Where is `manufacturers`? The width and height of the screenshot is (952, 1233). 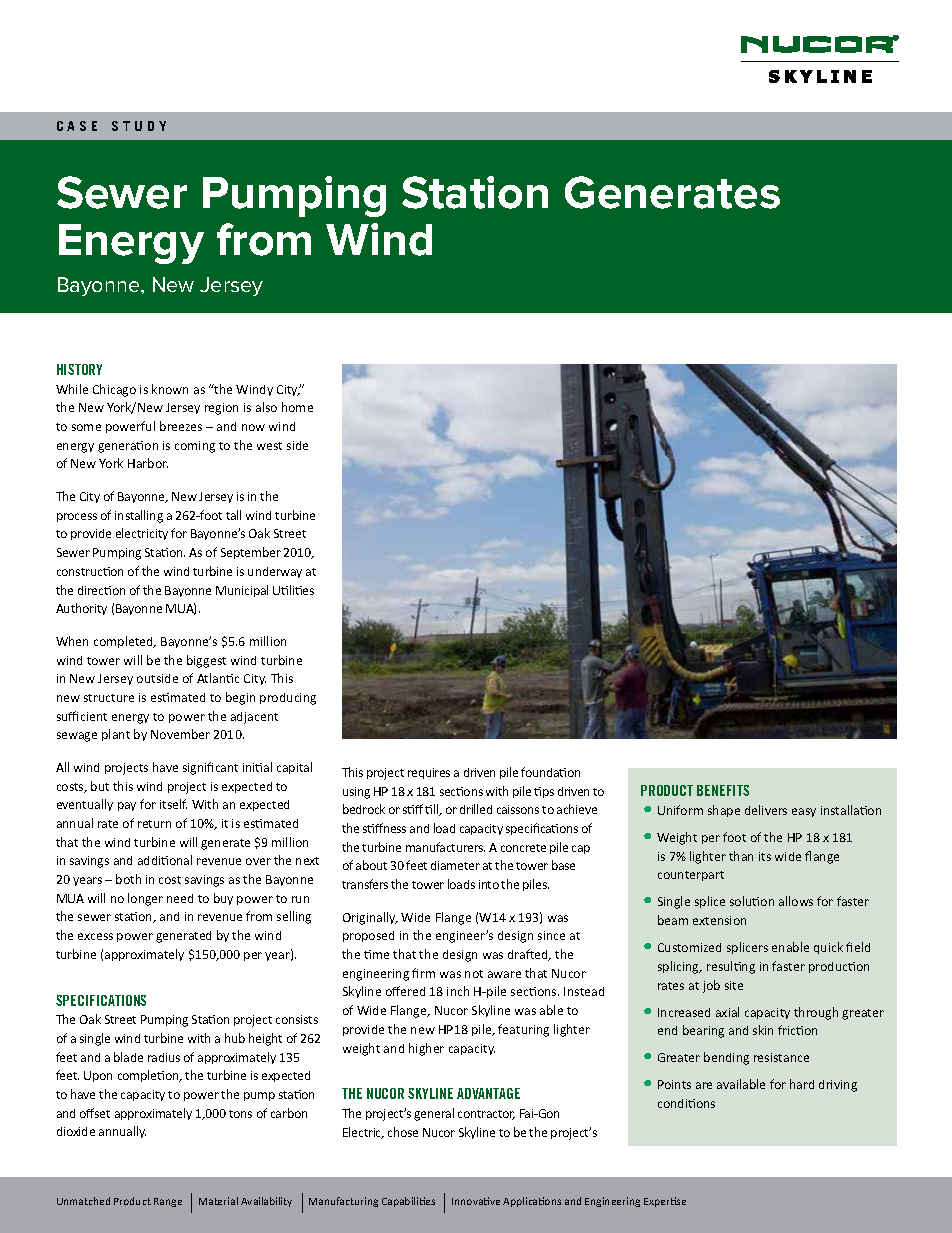
manufacturers is located at coordinates (445, 847).
